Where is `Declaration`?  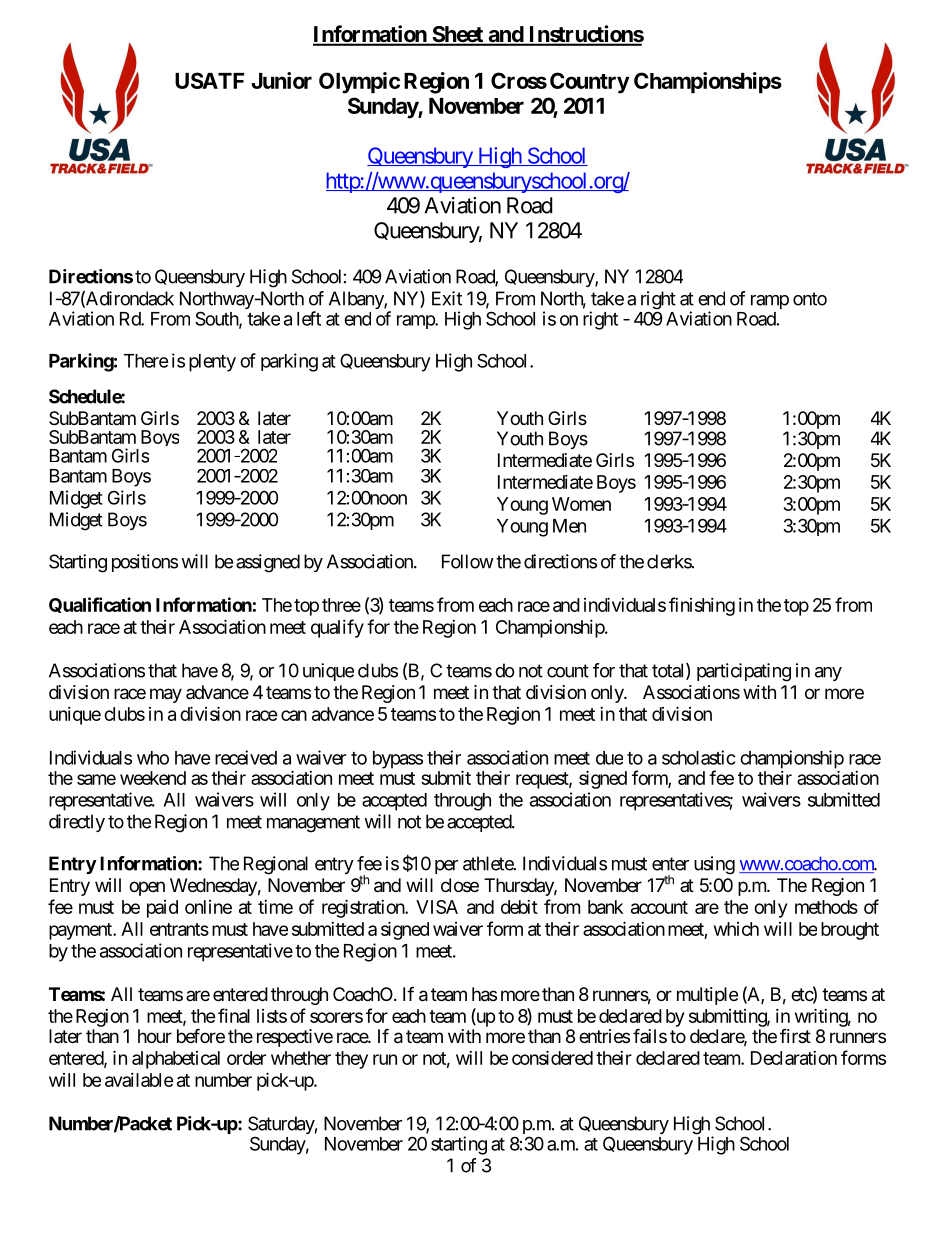
Declaration is located at coordinates (794, 1058).
